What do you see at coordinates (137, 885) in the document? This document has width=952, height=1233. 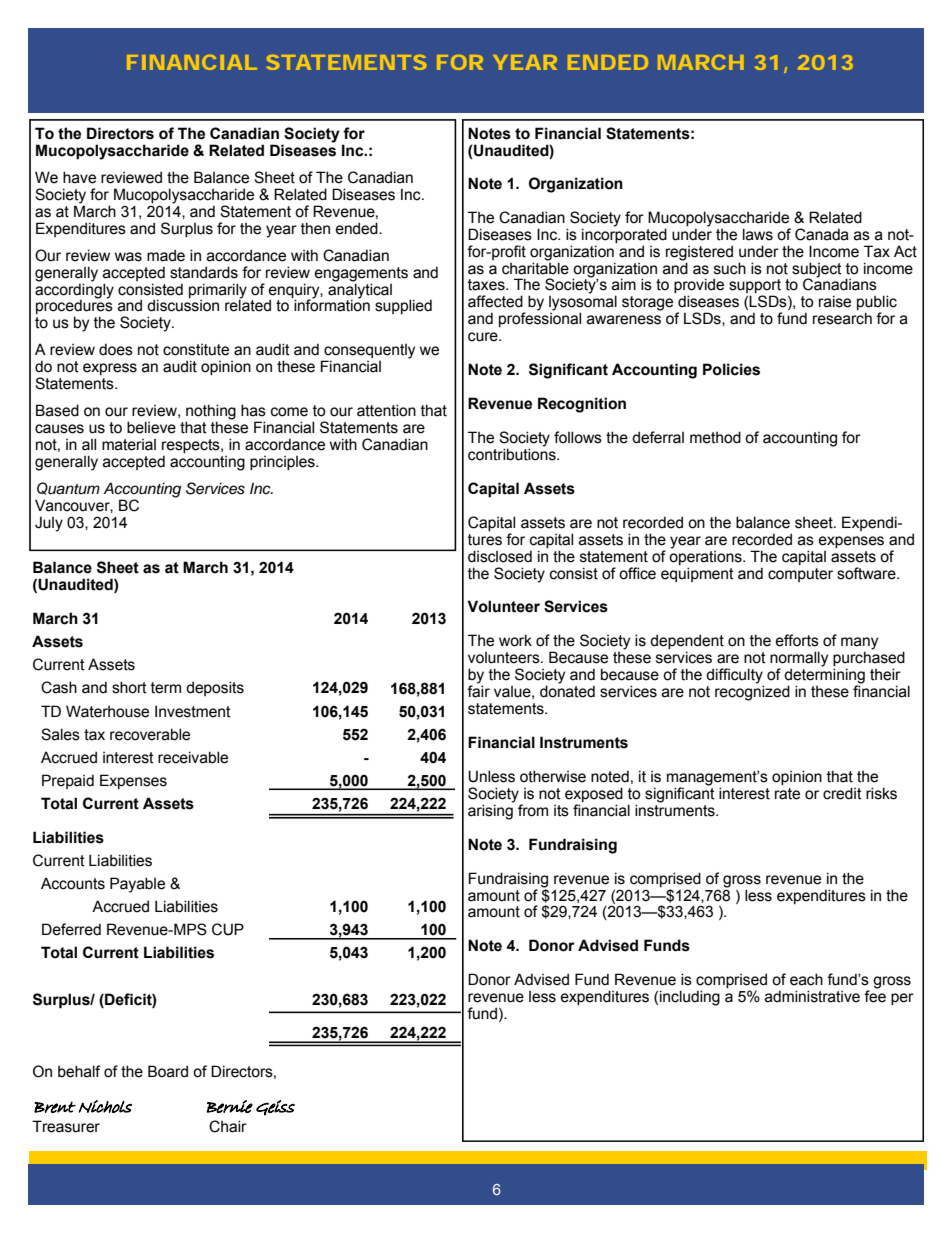 I see `Payable` at bounding box center [137, 885].
